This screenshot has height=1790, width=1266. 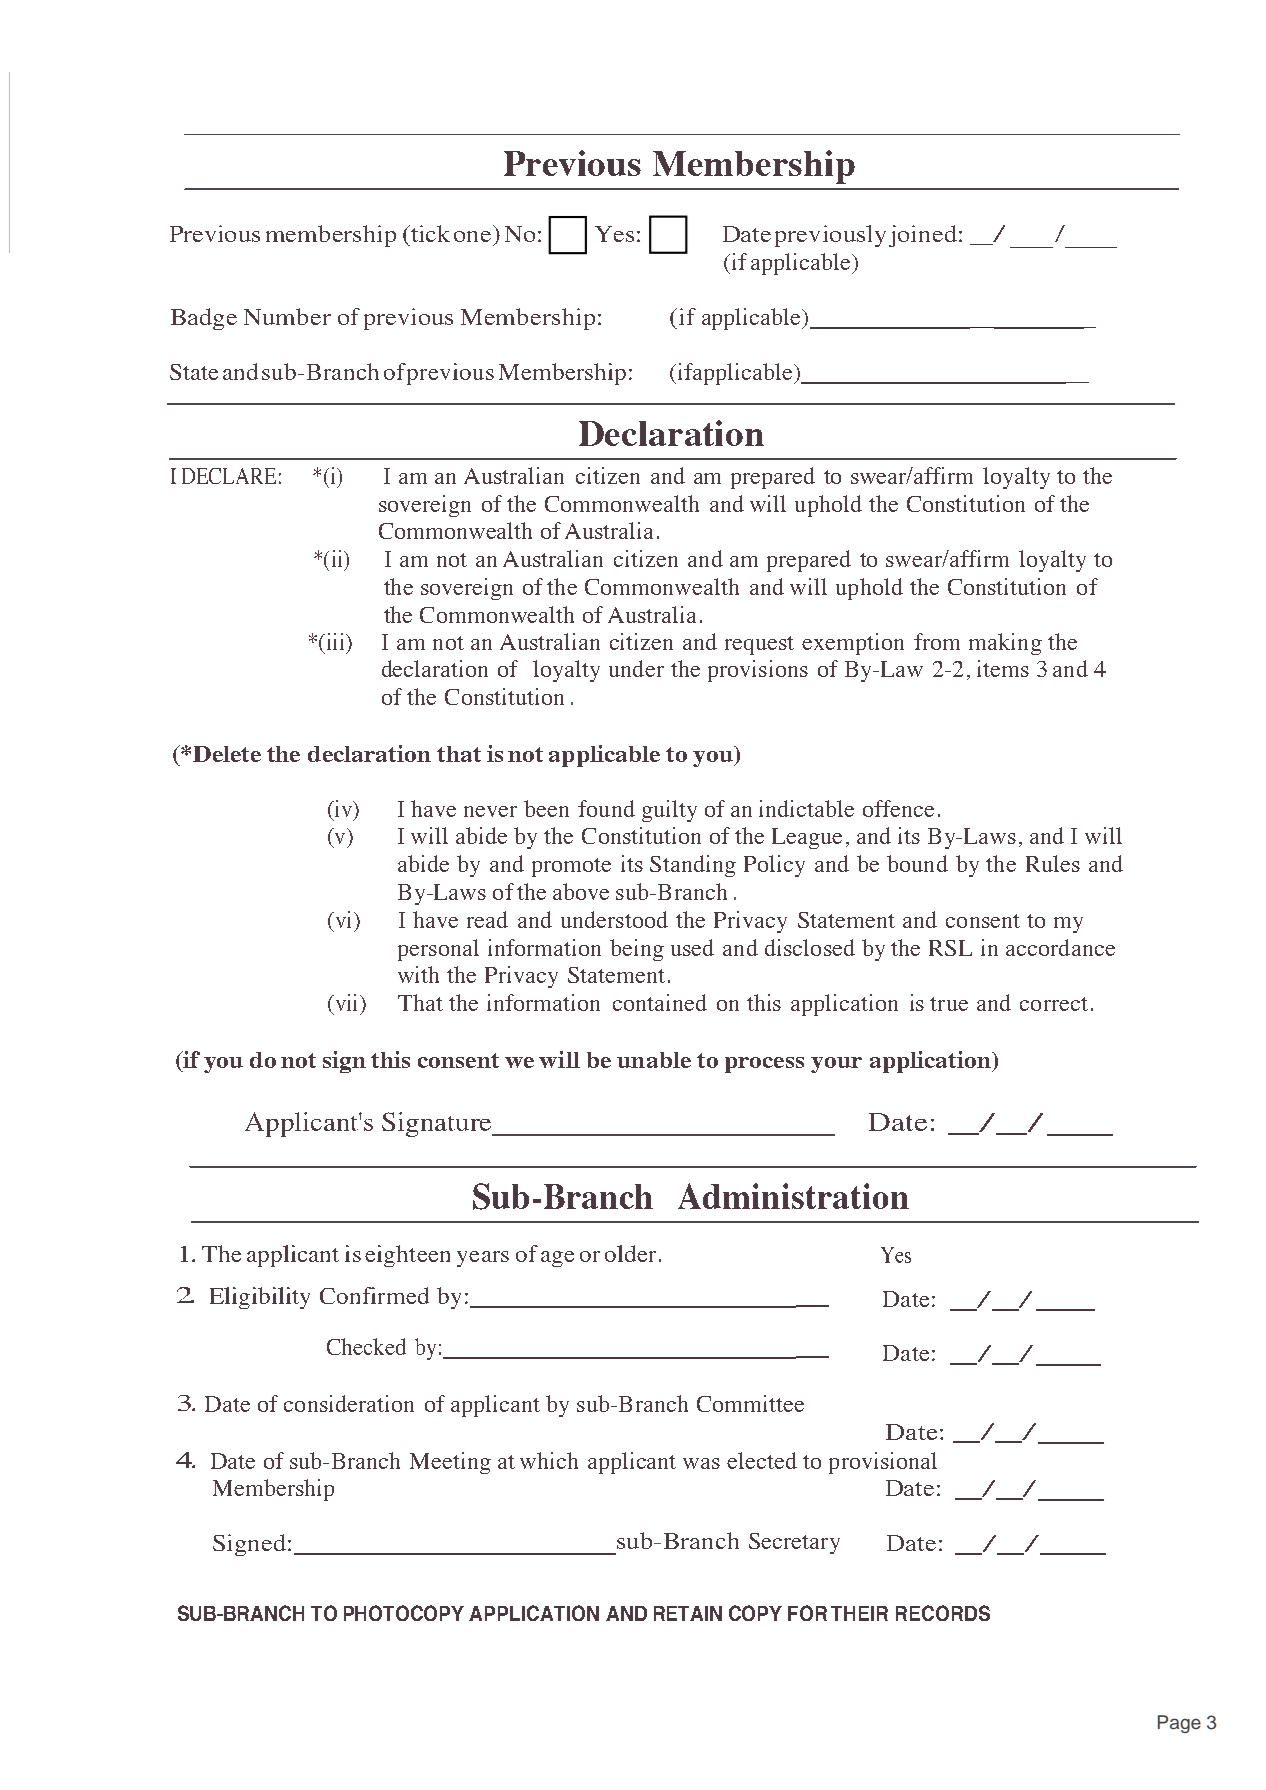 I want to click on bound, so click(x=917, y=863).
